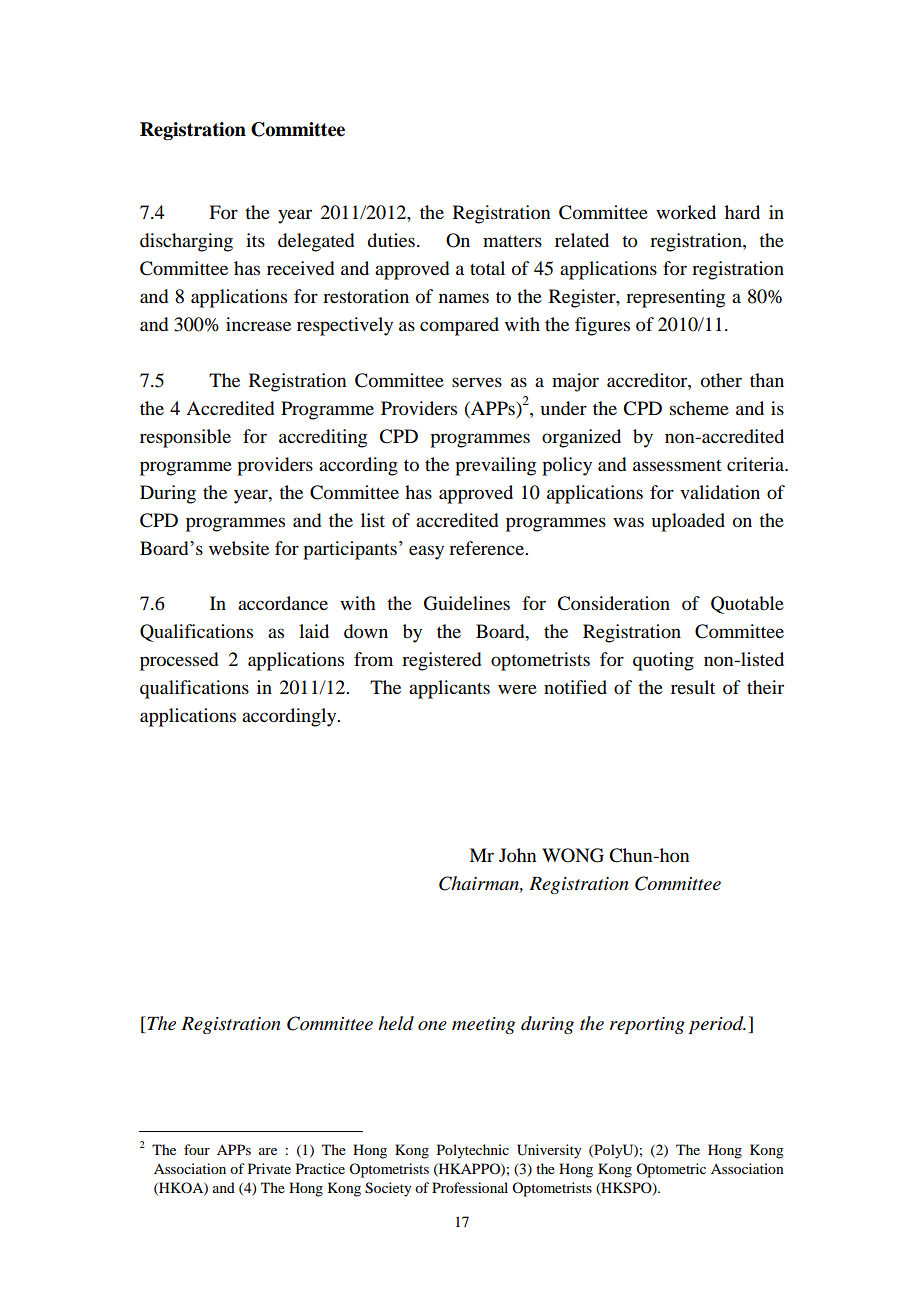  I want to click on result, so click(693, 687).
